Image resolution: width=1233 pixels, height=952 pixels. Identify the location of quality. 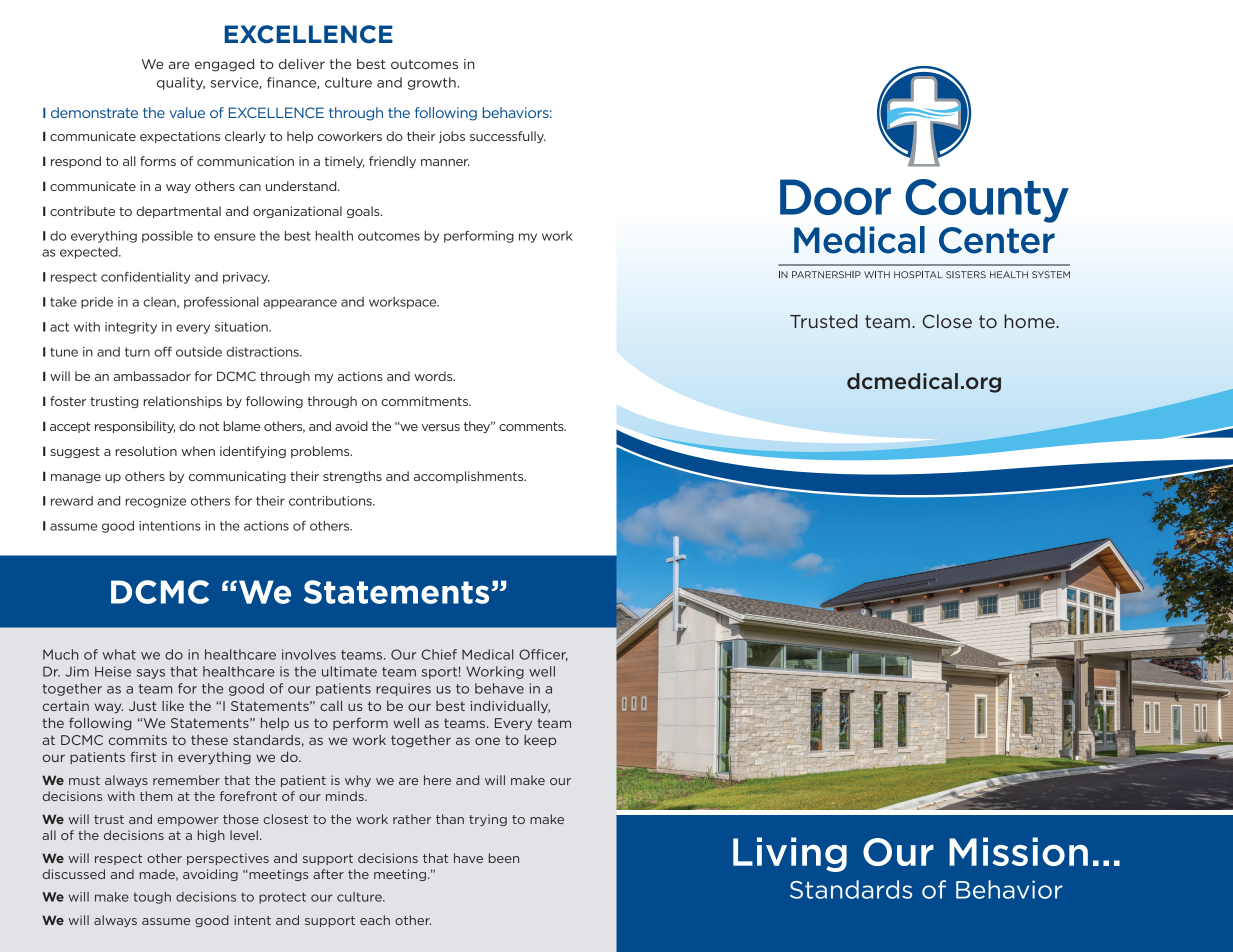
(181, 83).
